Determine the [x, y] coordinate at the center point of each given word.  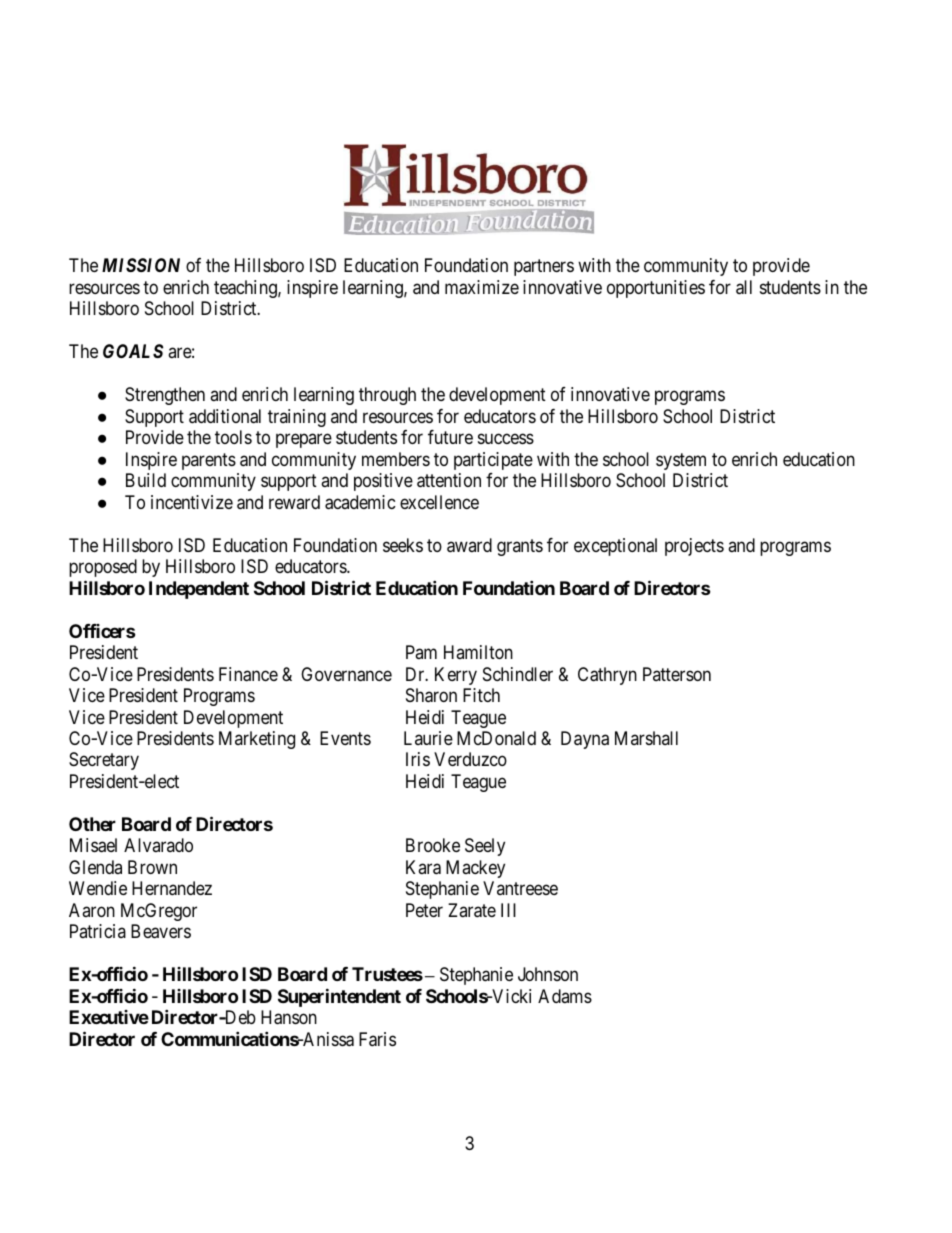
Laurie [428, 738]
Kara [423, 867]
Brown [152, 867]
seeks [403, 545]
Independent [199, 590]
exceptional [615, 547]
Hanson [289, 1017]
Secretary [104, 761]
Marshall [646, 738]
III [508, 910]
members [396, 459]
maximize [482, 287]
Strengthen [165, 396]
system [681, 461]
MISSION [141, 265]
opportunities [656, 289]
